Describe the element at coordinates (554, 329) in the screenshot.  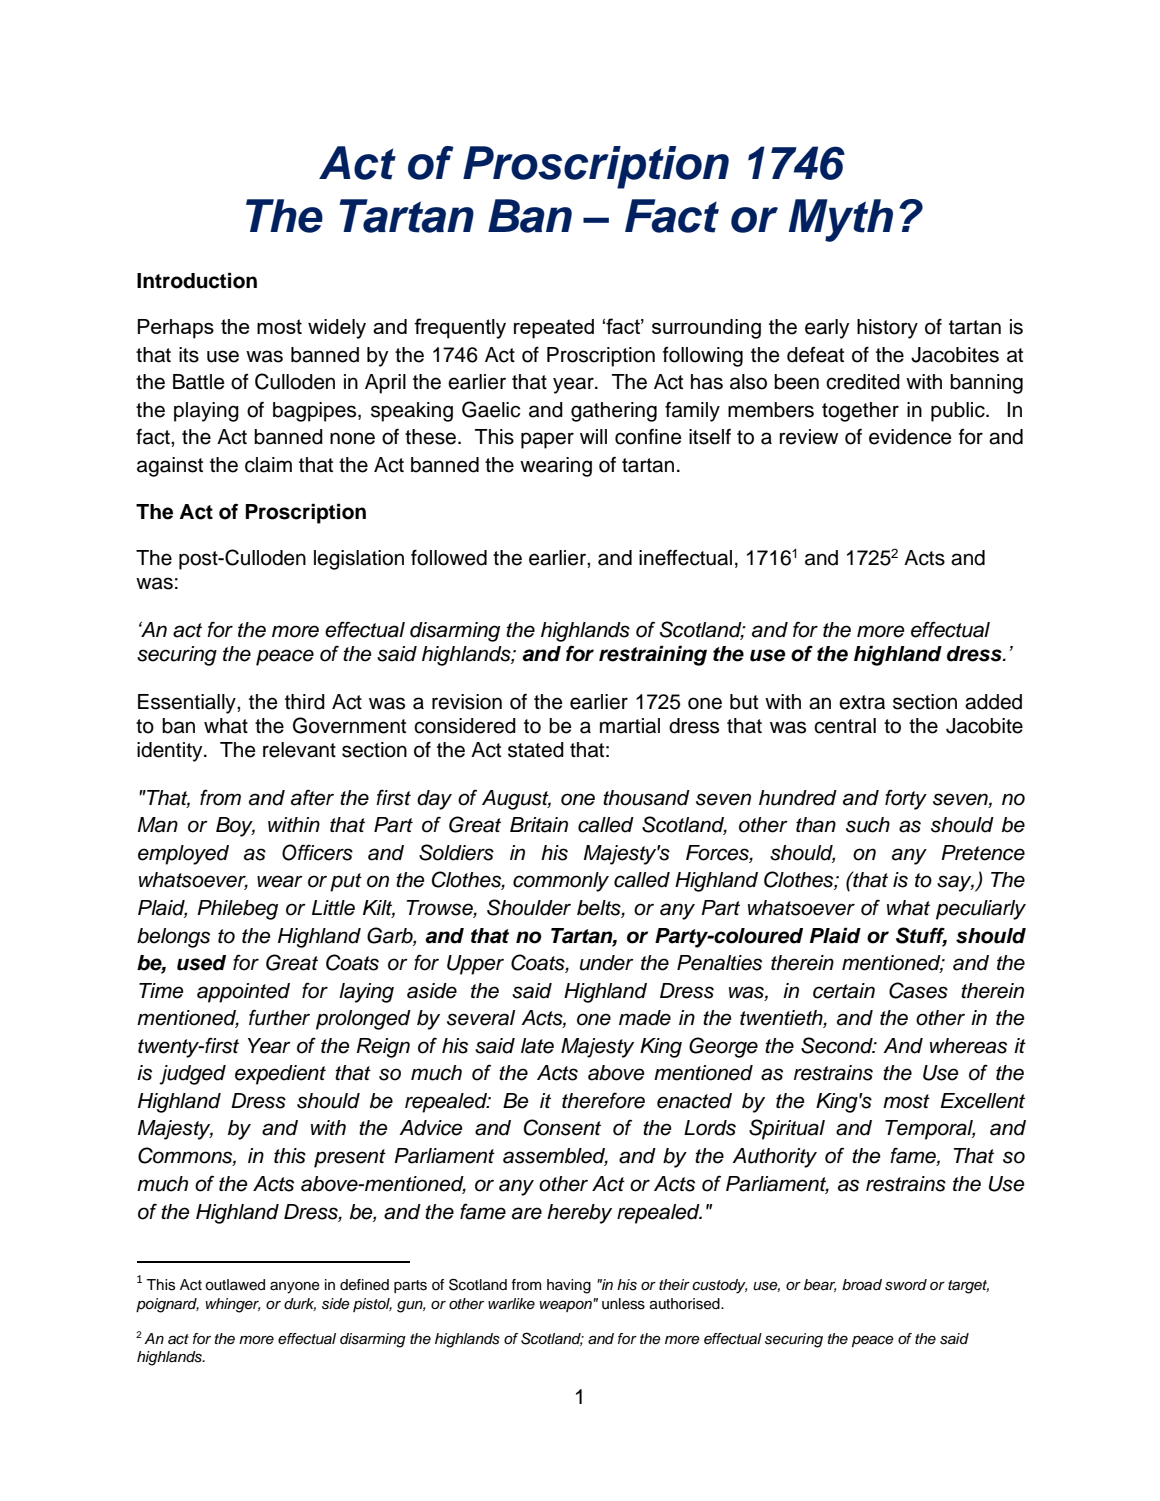
I see `repeated` at that location.
